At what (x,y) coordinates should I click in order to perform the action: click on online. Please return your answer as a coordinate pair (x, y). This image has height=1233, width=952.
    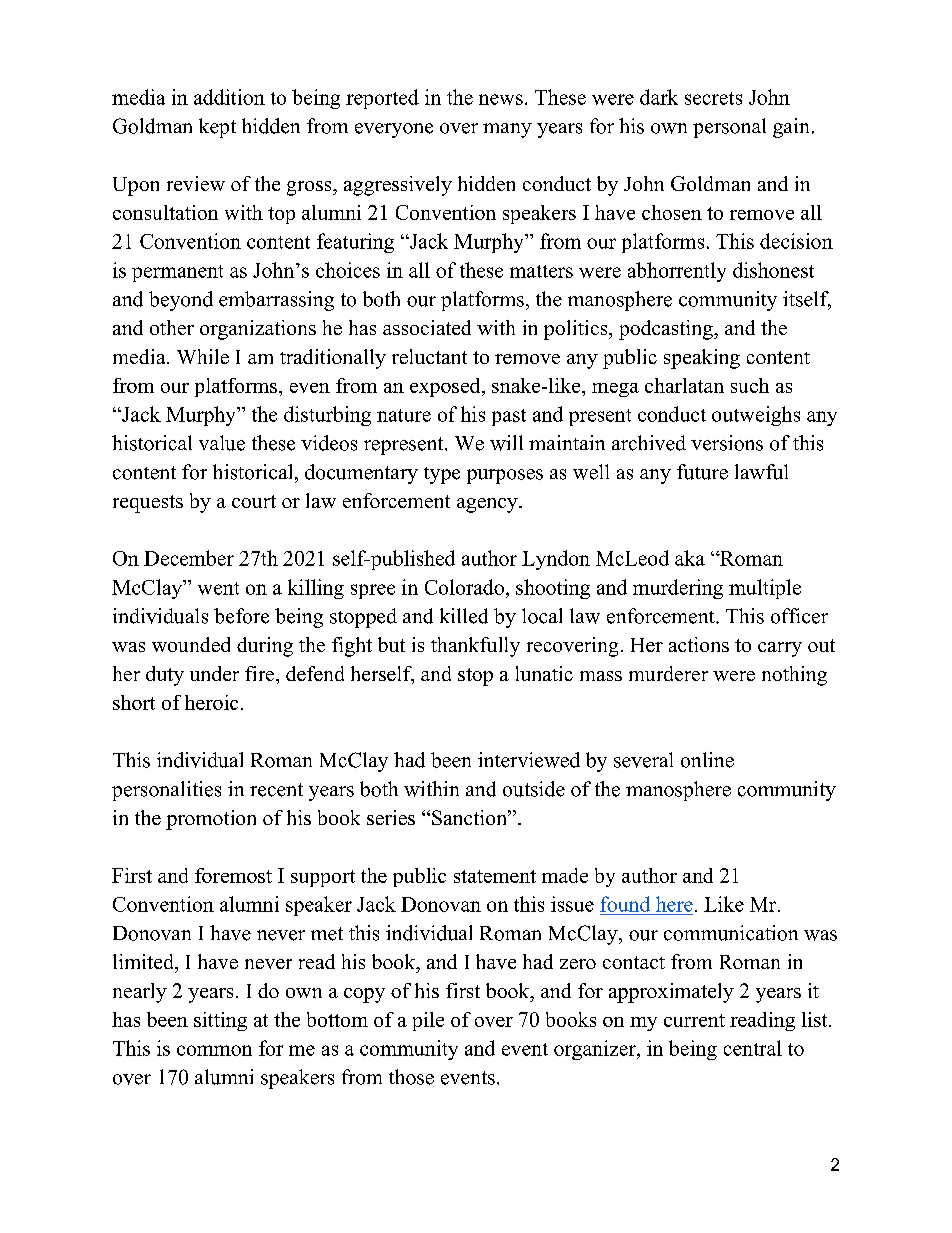
    Looking at the image, I should click on (707, 760).
